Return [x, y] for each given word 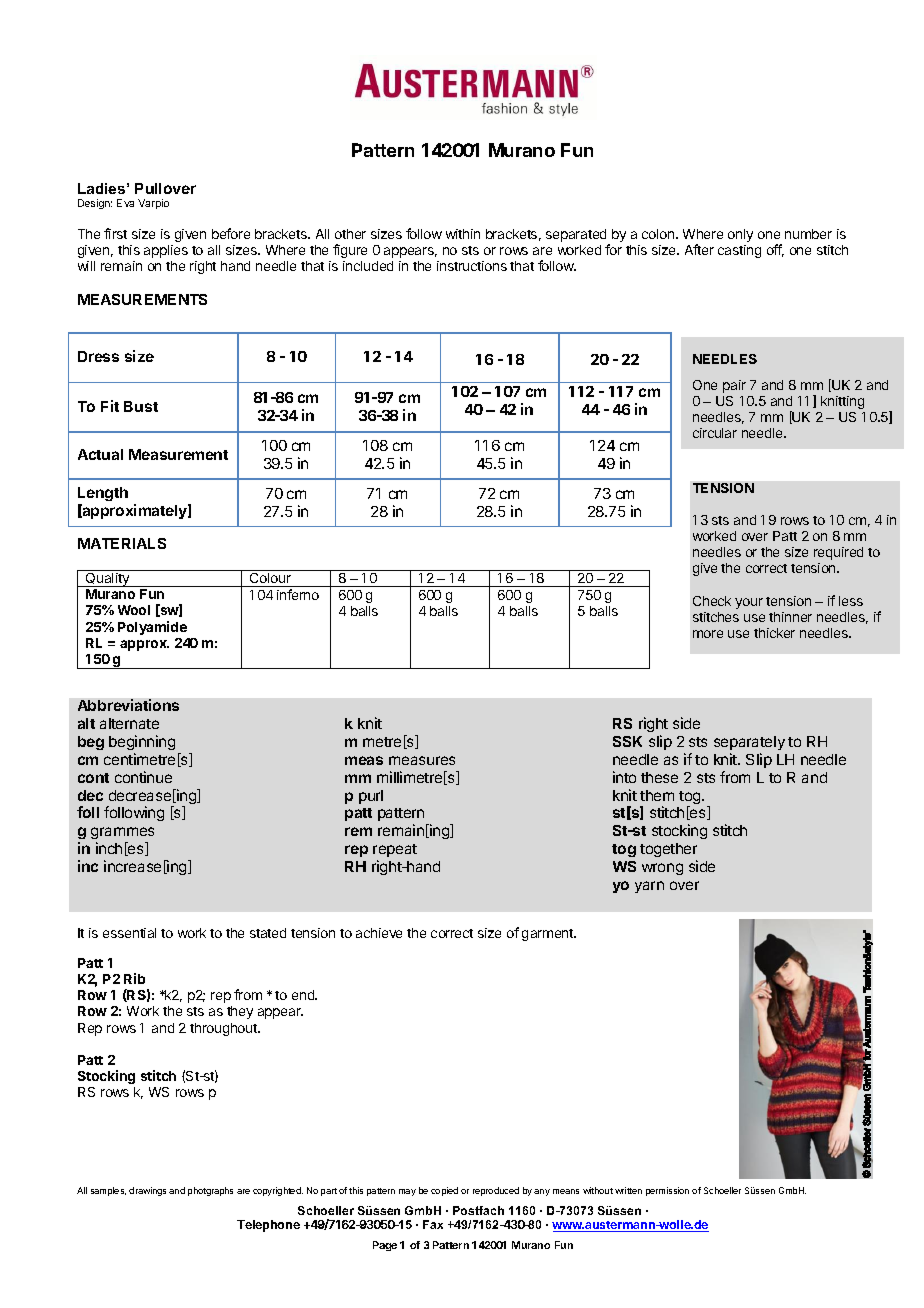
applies [166, 251]
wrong [662, 869]
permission [667, 1191]
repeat [395, 850]
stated [268, 933]
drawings [147, 1191]
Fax [433, 1224]
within [463, 234]
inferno [298, 594]
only [740, 235]
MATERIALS [122, 543]
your [749, 603]
